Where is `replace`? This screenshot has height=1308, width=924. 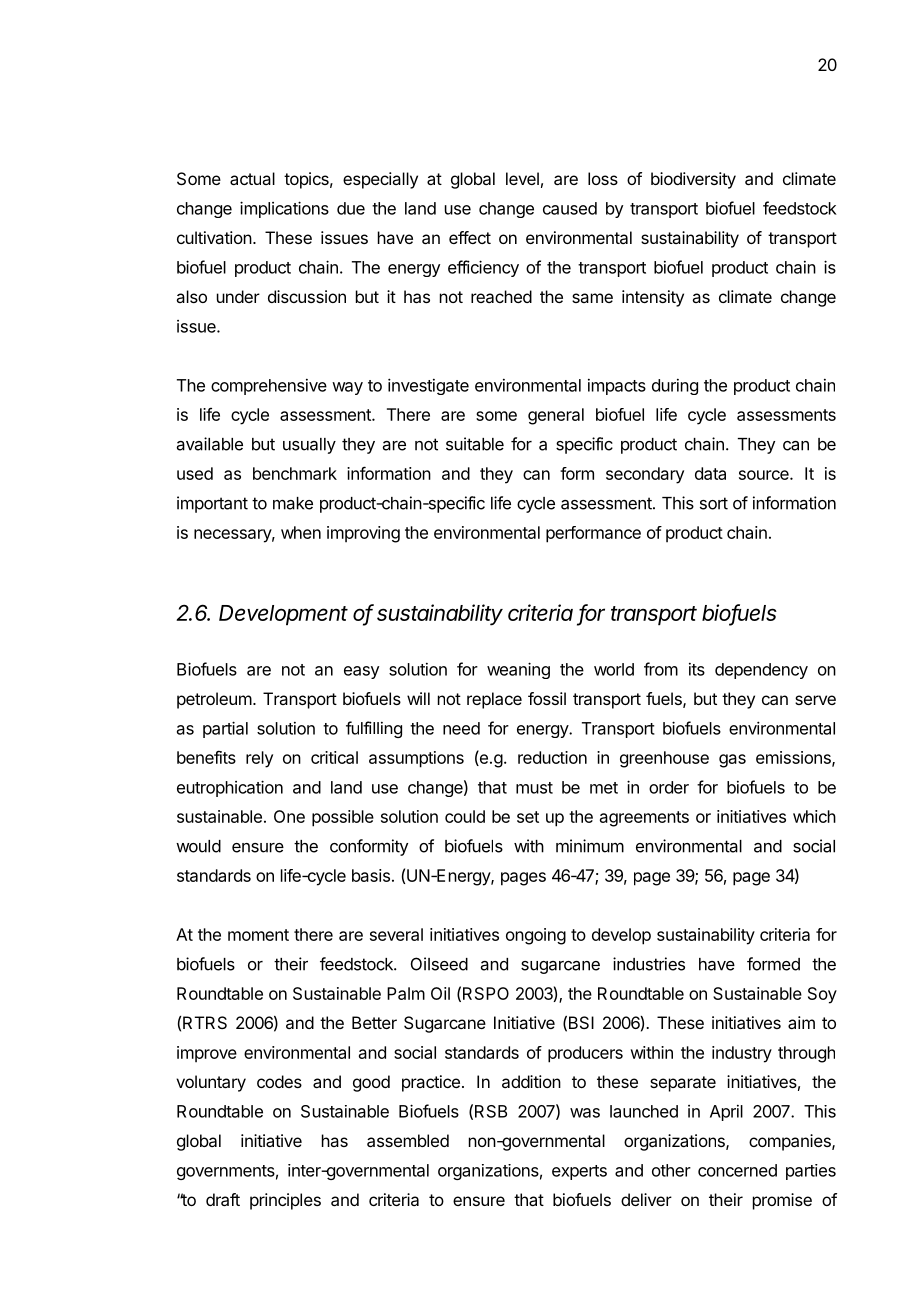
replace is located at coordinates (494, 700).
